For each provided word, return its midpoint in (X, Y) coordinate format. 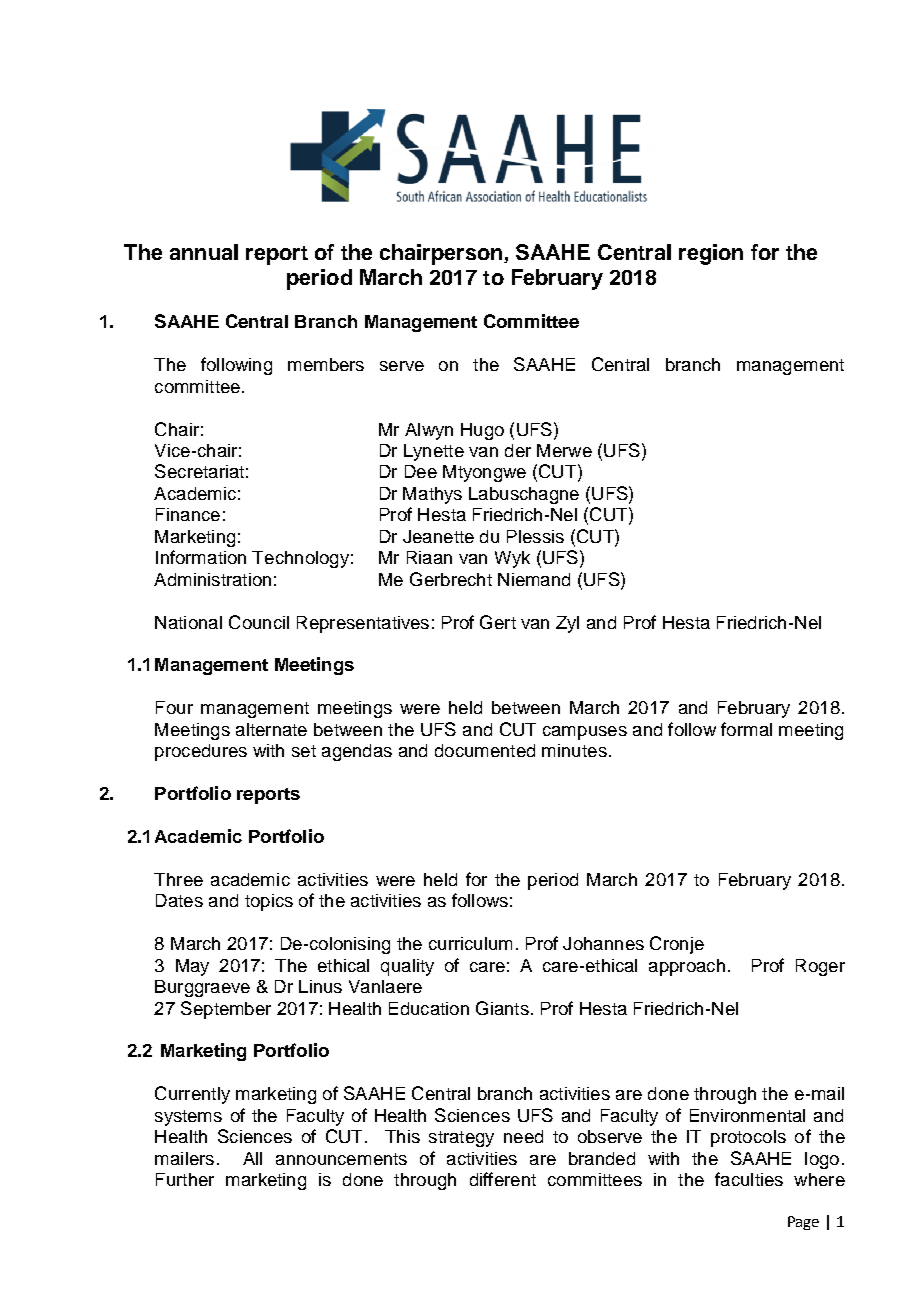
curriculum (470, 943)
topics (269, 902)
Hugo (482, 431)
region (711, 254)
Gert (498, 622)
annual (204, 252)
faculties (749, 1179)
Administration (212, 579)
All (252, 1158)
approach (687, 967)
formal (746, 729)
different (503, 1179)
